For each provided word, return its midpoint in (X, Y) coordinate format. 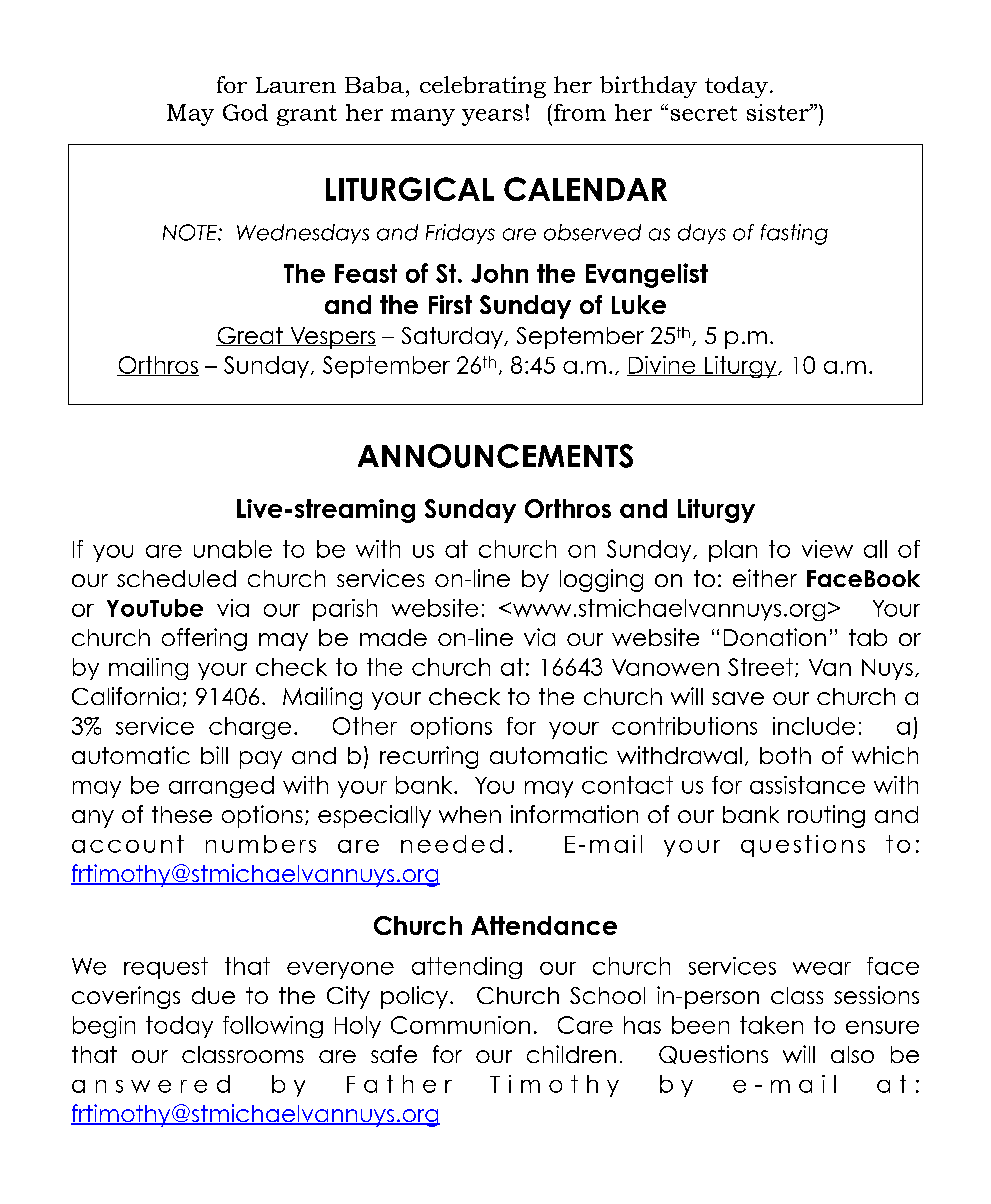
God (245, 112)
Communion (460, 1025)
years (492, 117)
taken (771, 1025)
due (213, 995)
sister (779, 112)
